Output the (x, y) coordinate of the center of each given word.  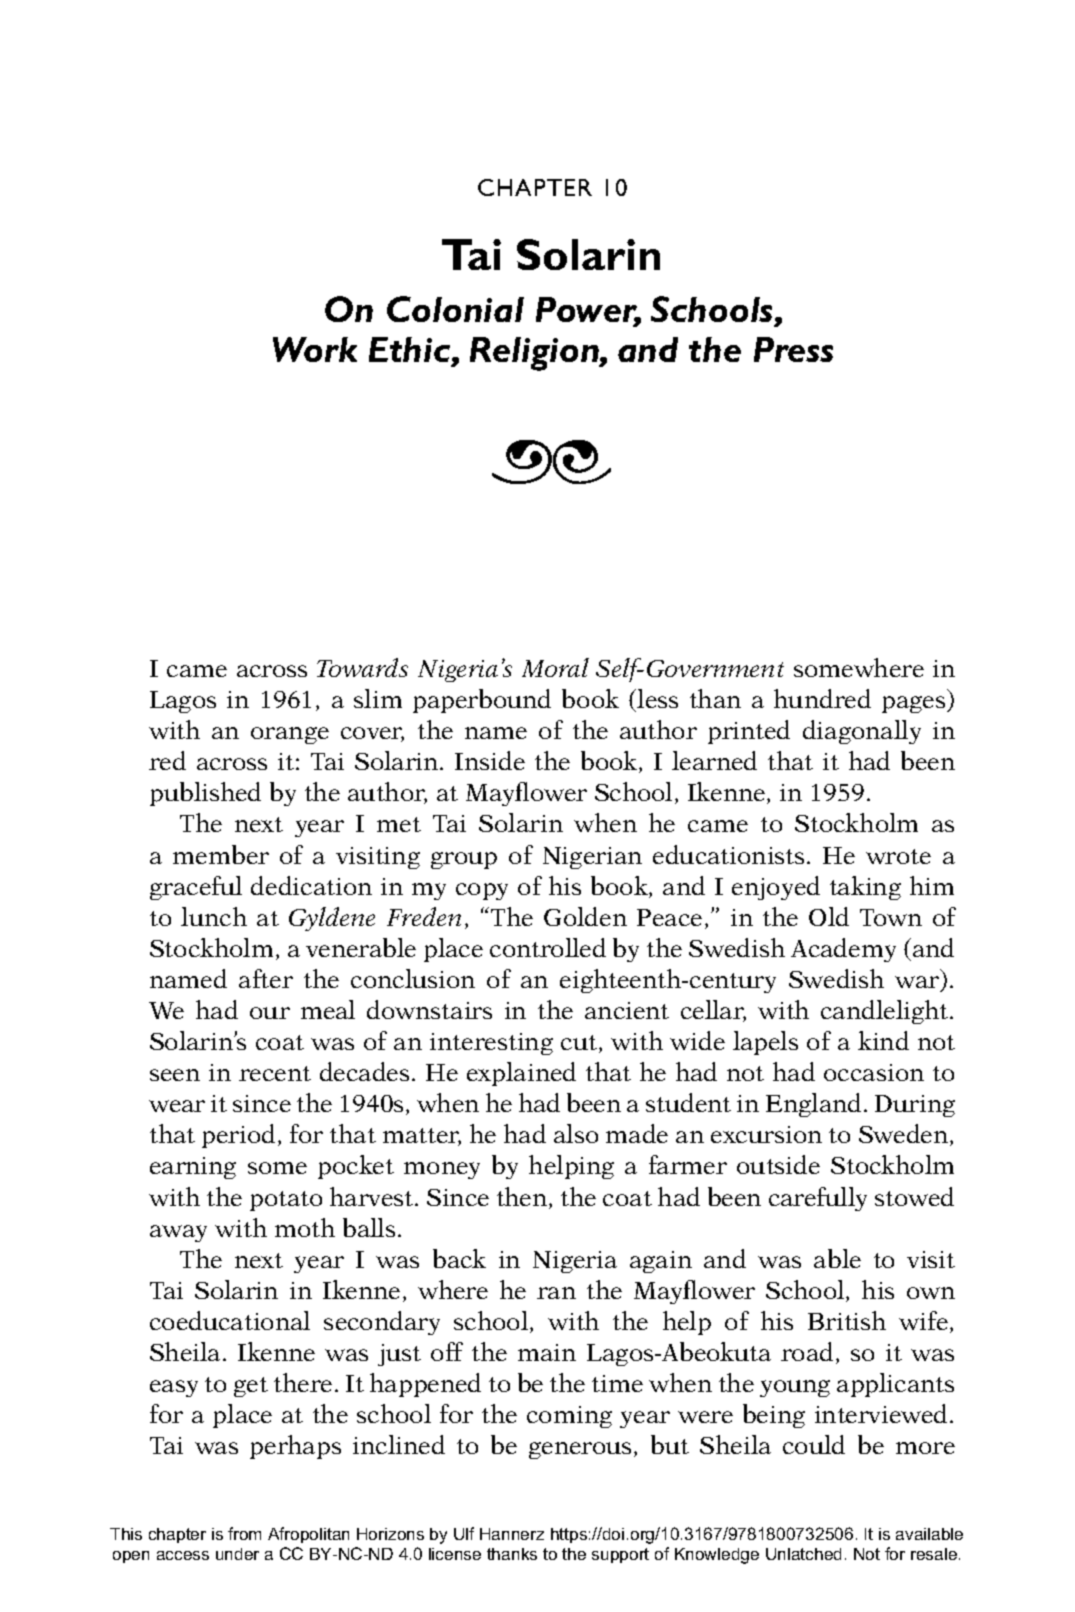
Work (315, 349)
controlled (548, 947)
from (244, 1533)
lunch (214, 916)
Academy (843, 950)
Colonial (455, 309)
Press (793, 349)
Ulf (464, 1533)
